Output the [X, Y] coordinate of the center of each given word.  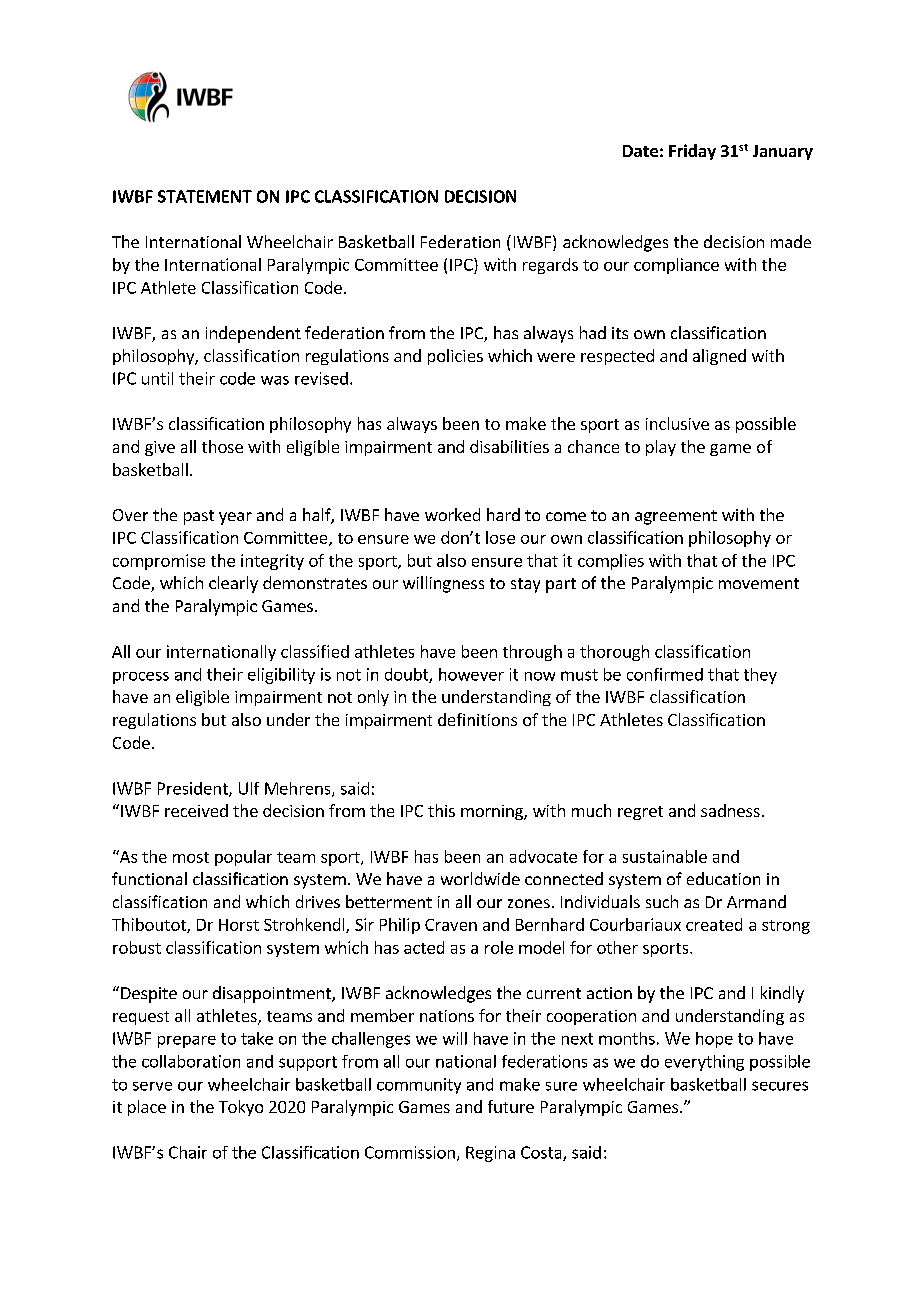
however [471, 674]
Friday [692, 152]
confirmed [665, 674]
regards [550, 266]
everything [704, 1063]
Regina [490, 1154]
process [141, 678]
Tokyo [241, 1108]
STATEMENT [205, 196]
